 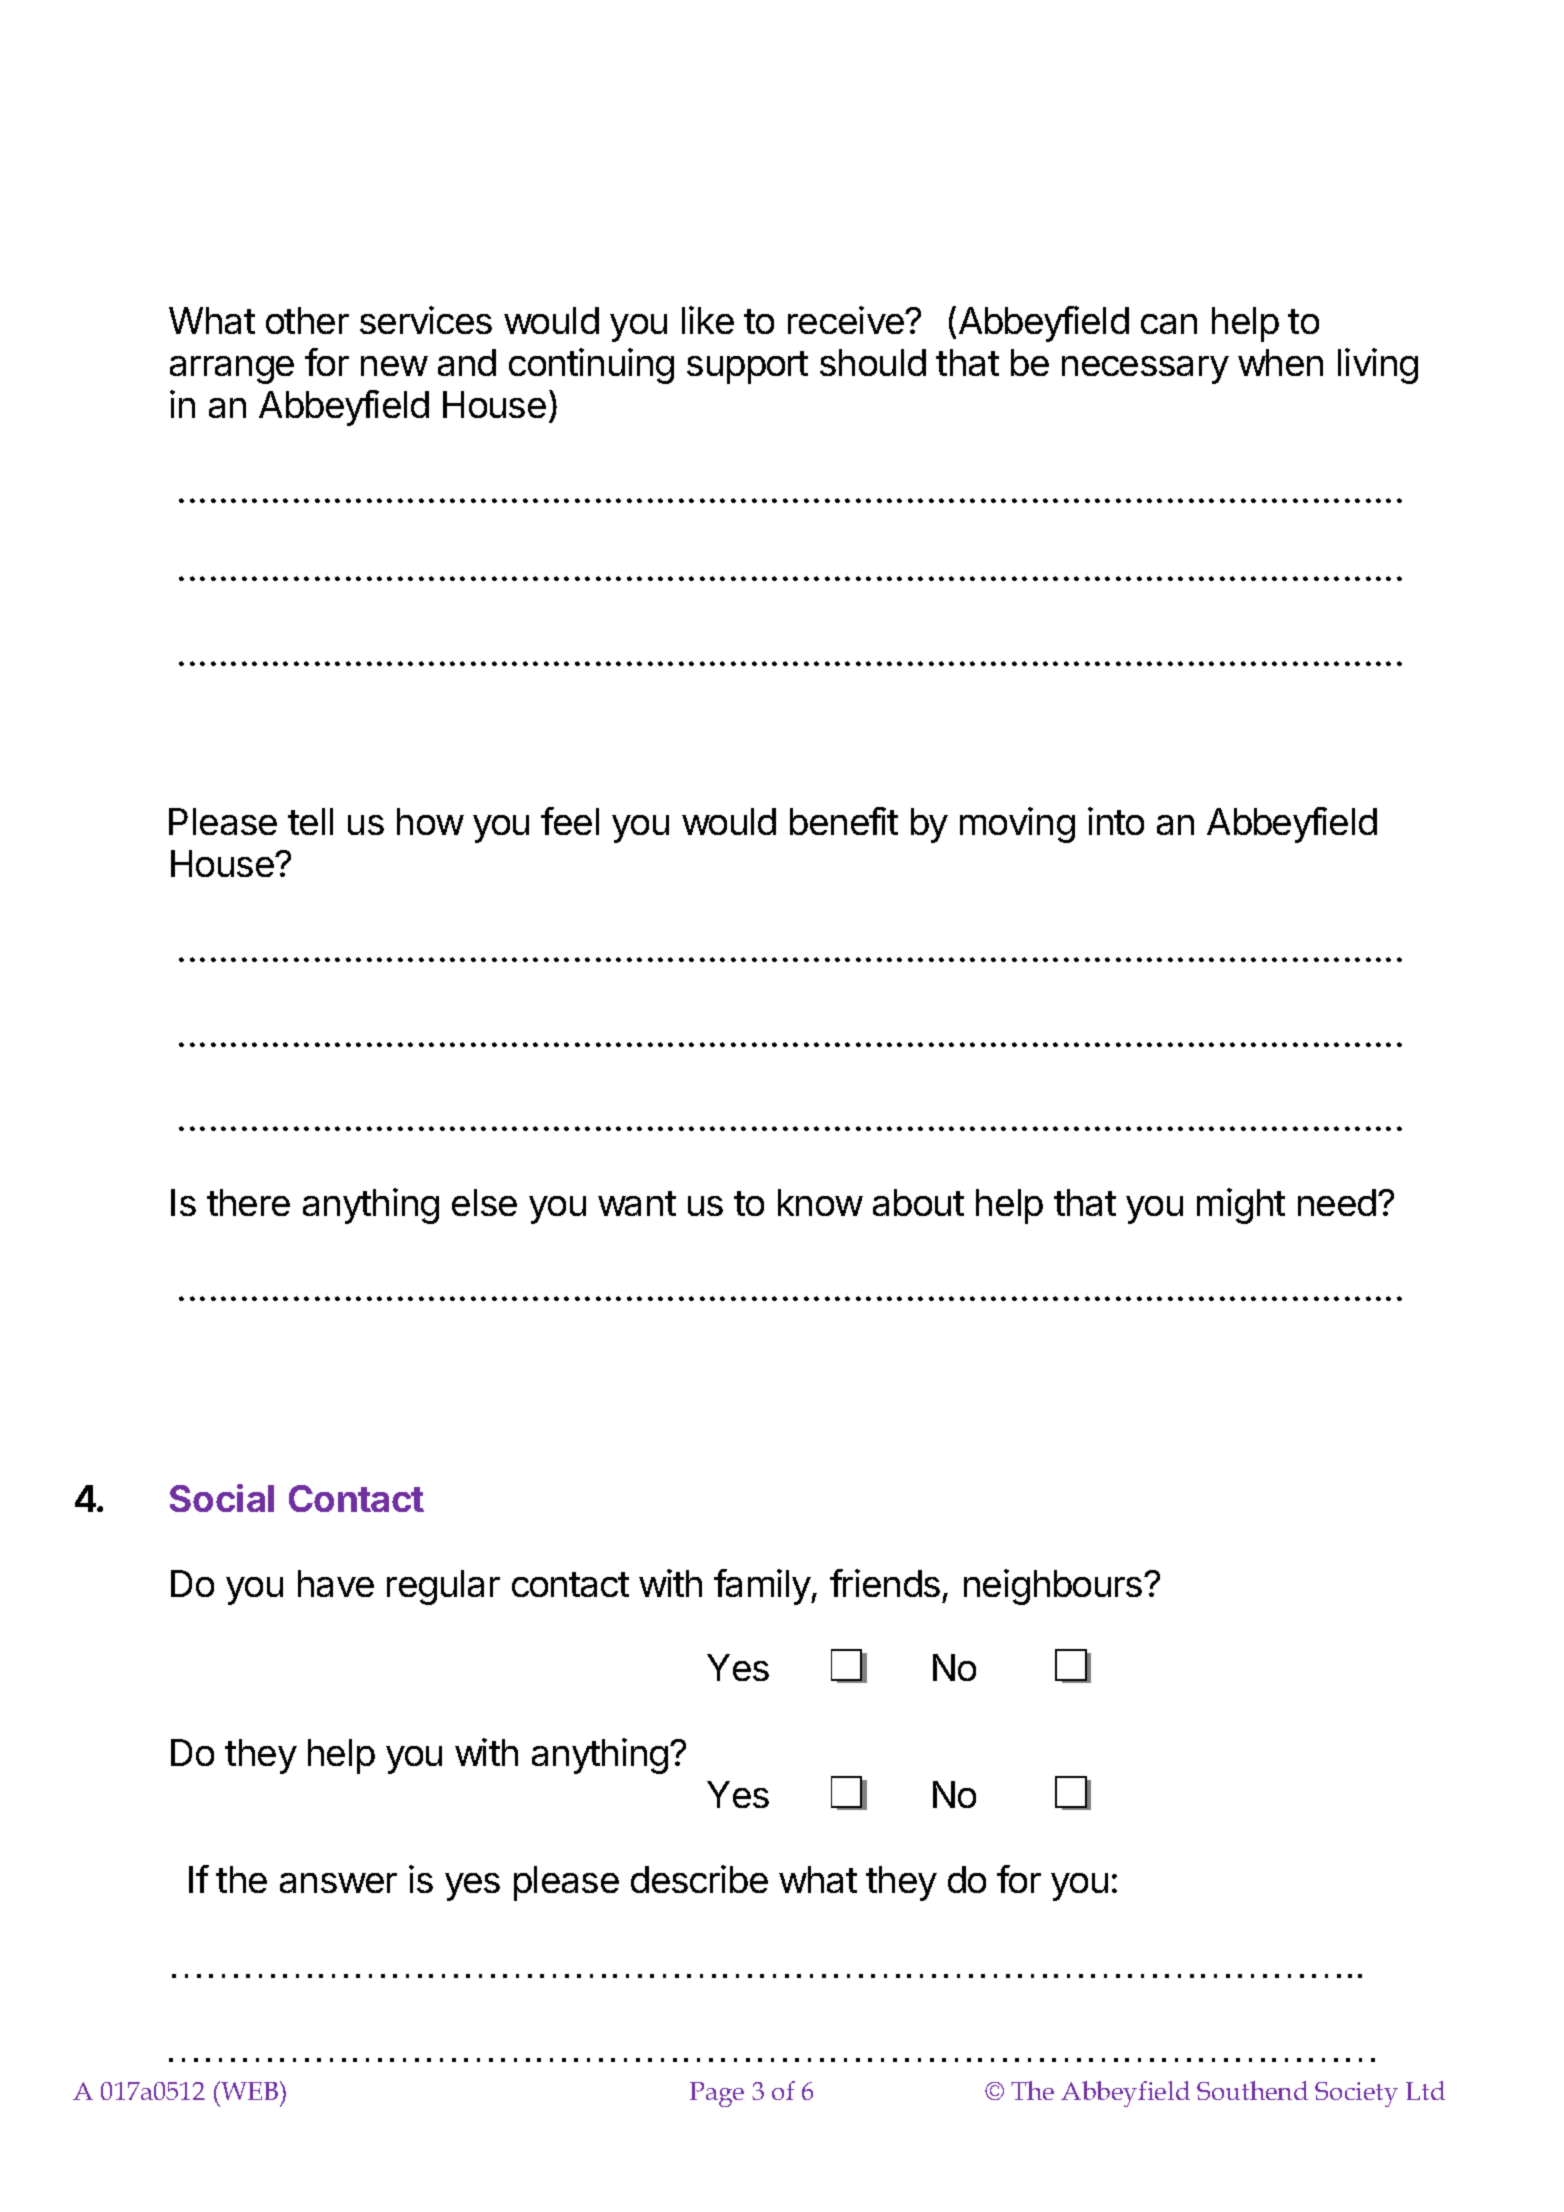 What do you see at coordinates (873, 362) in the screenshot?
I see `should` at bounding box center [873, 362].
